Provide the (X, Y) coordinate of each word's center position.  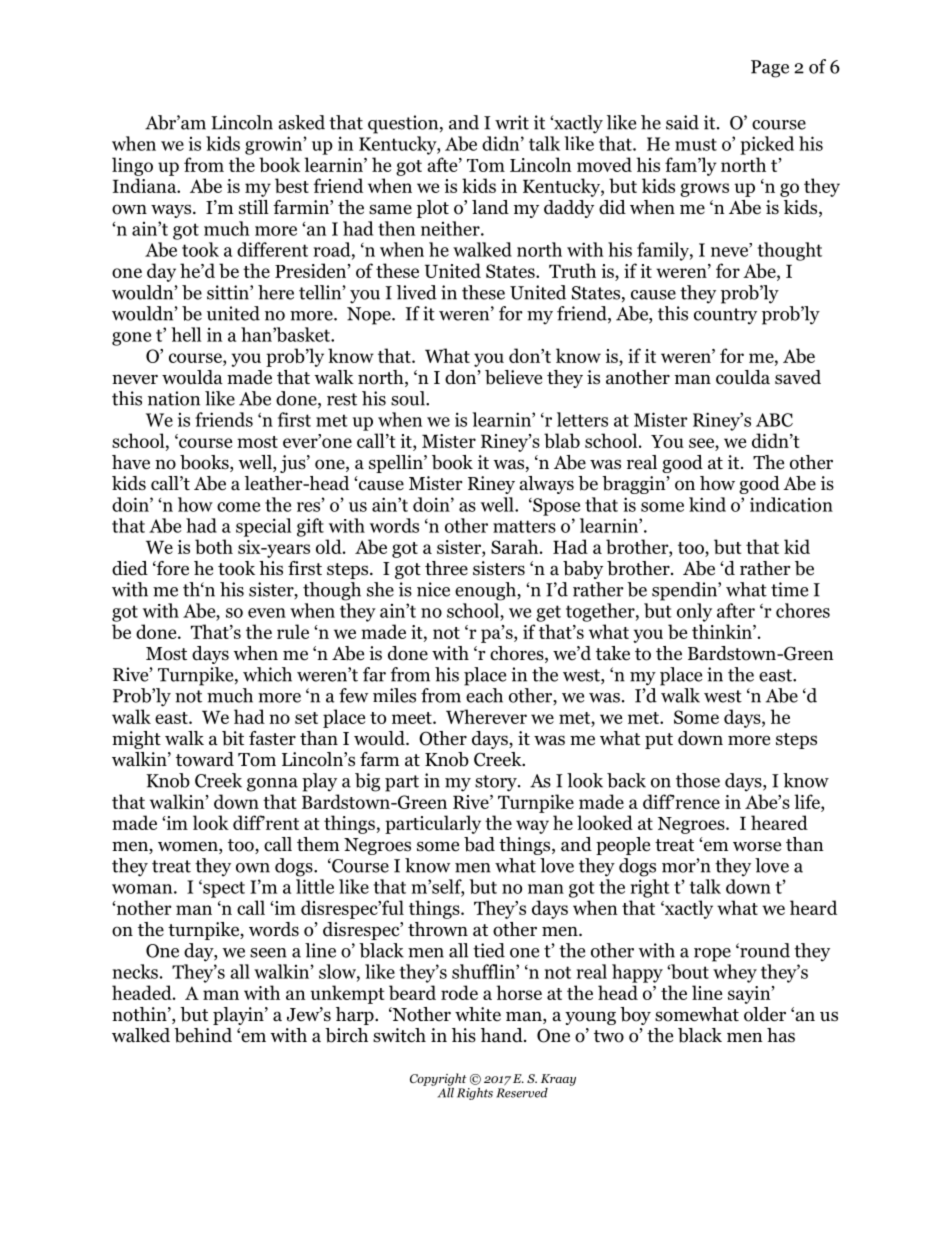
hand (503, 1035)
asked (301, 122)
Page (770, 69)
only (694, 612)
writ (512, 122)
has (781, 1035)
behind (203, 1035)
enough (486, 591)
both (214, 546)
